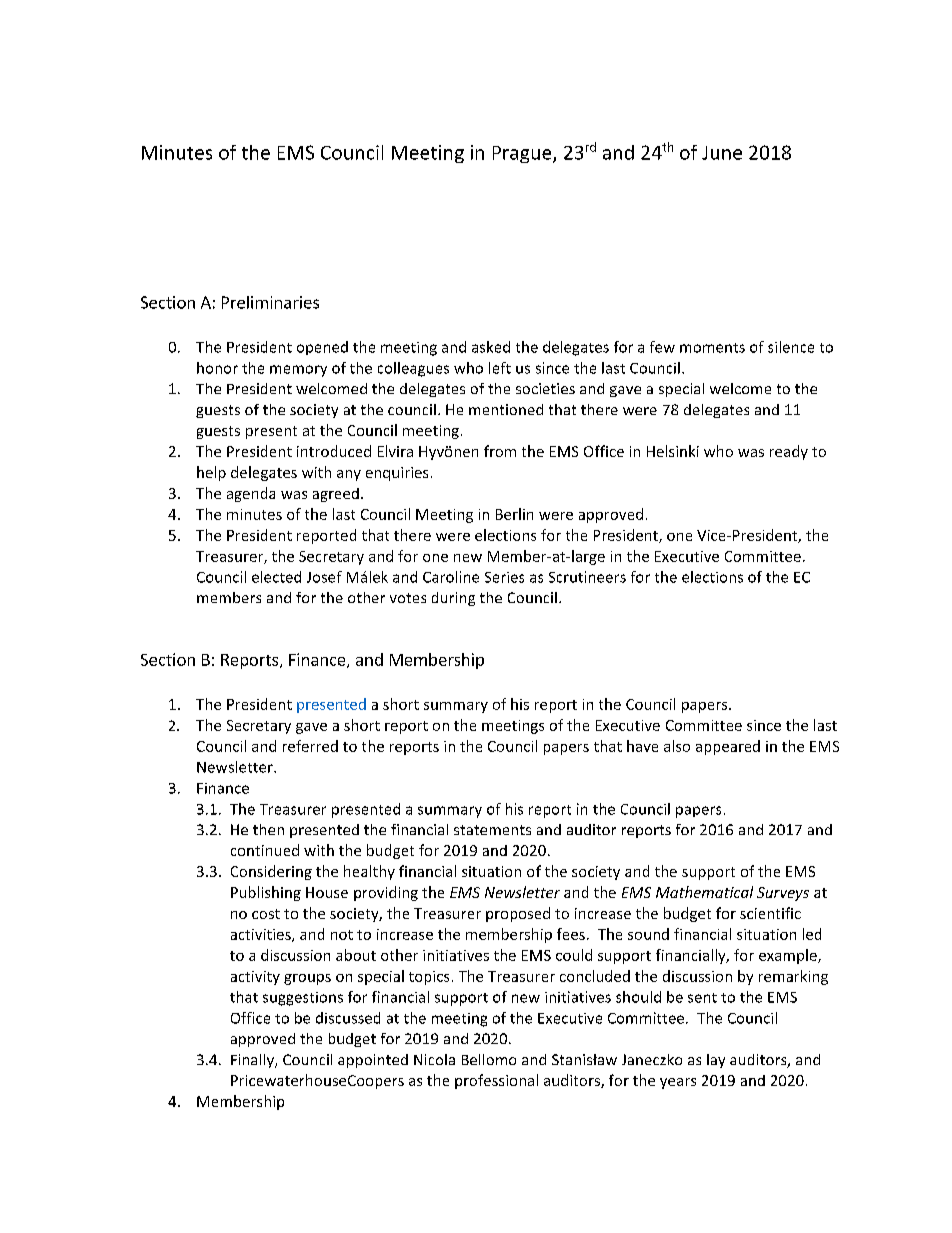  What do you see at coordinates (722, 153) in the page?
I see `June` at bounding box center [722, 153].
